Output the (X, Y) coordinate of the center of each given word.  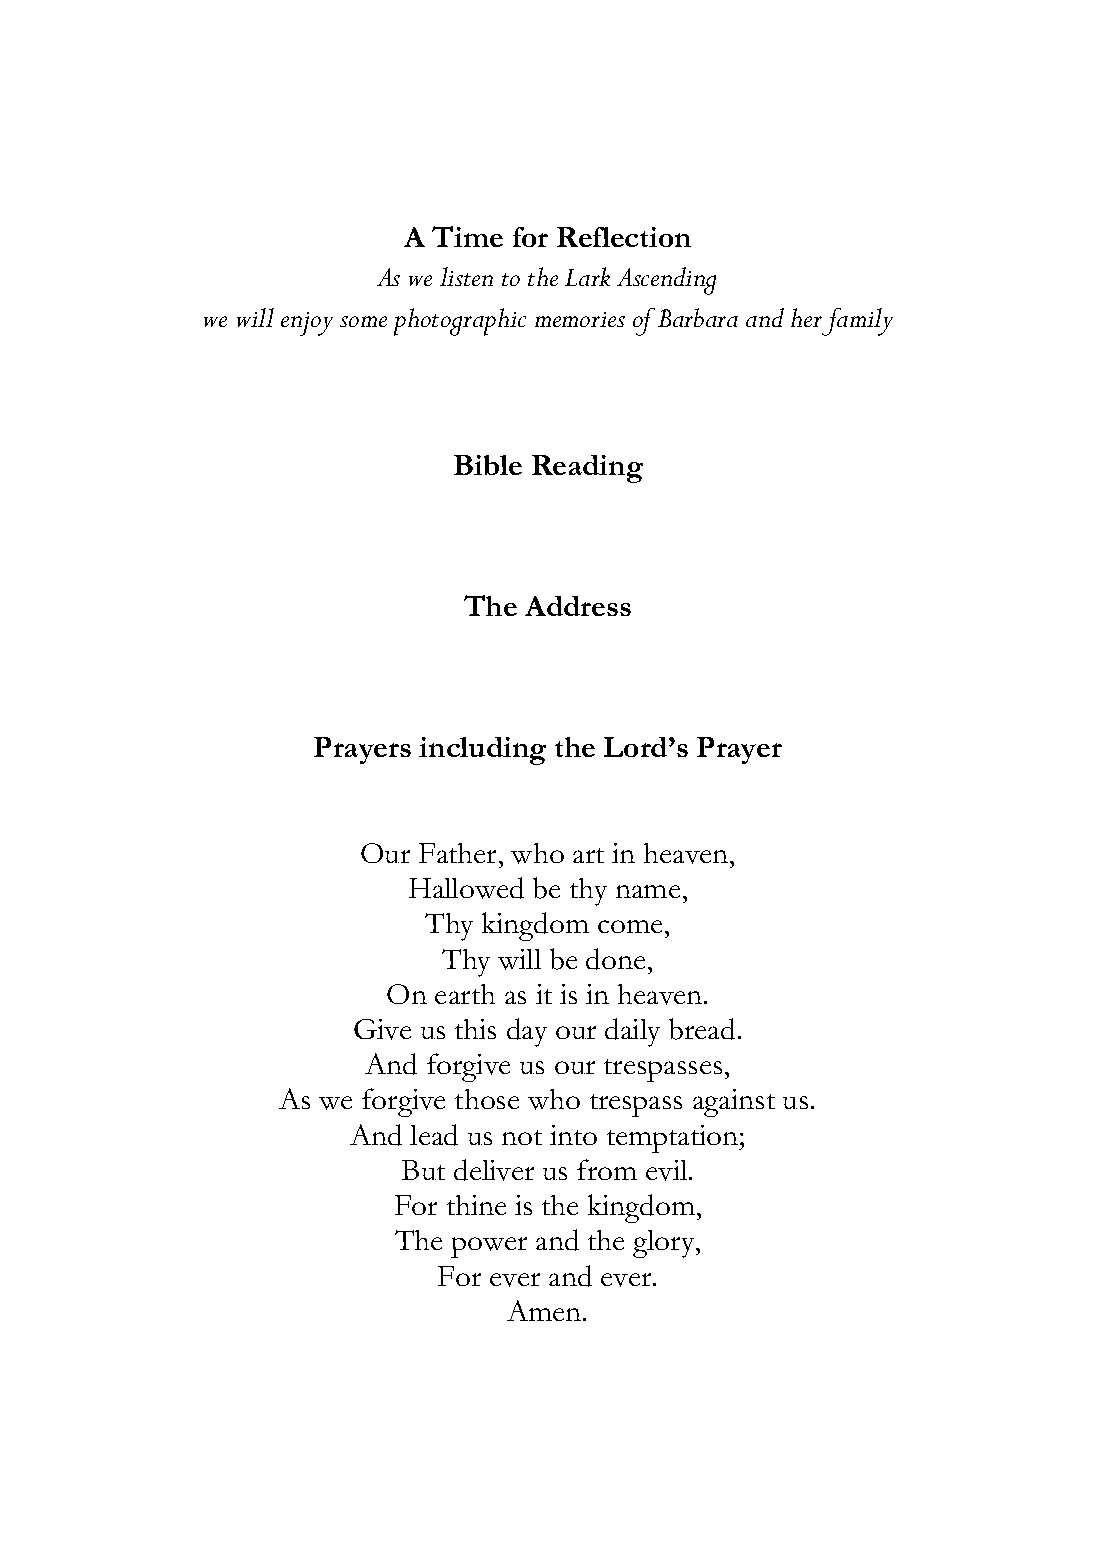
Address (578, 606)
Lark (587, 276)
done (615, 959)
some (363, 321)
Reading (587, 469)
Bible (488, 465)
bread (702, 1029)
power (489, 1247)
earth (465, 994)
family (856, 322)
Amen (545, 1310)
